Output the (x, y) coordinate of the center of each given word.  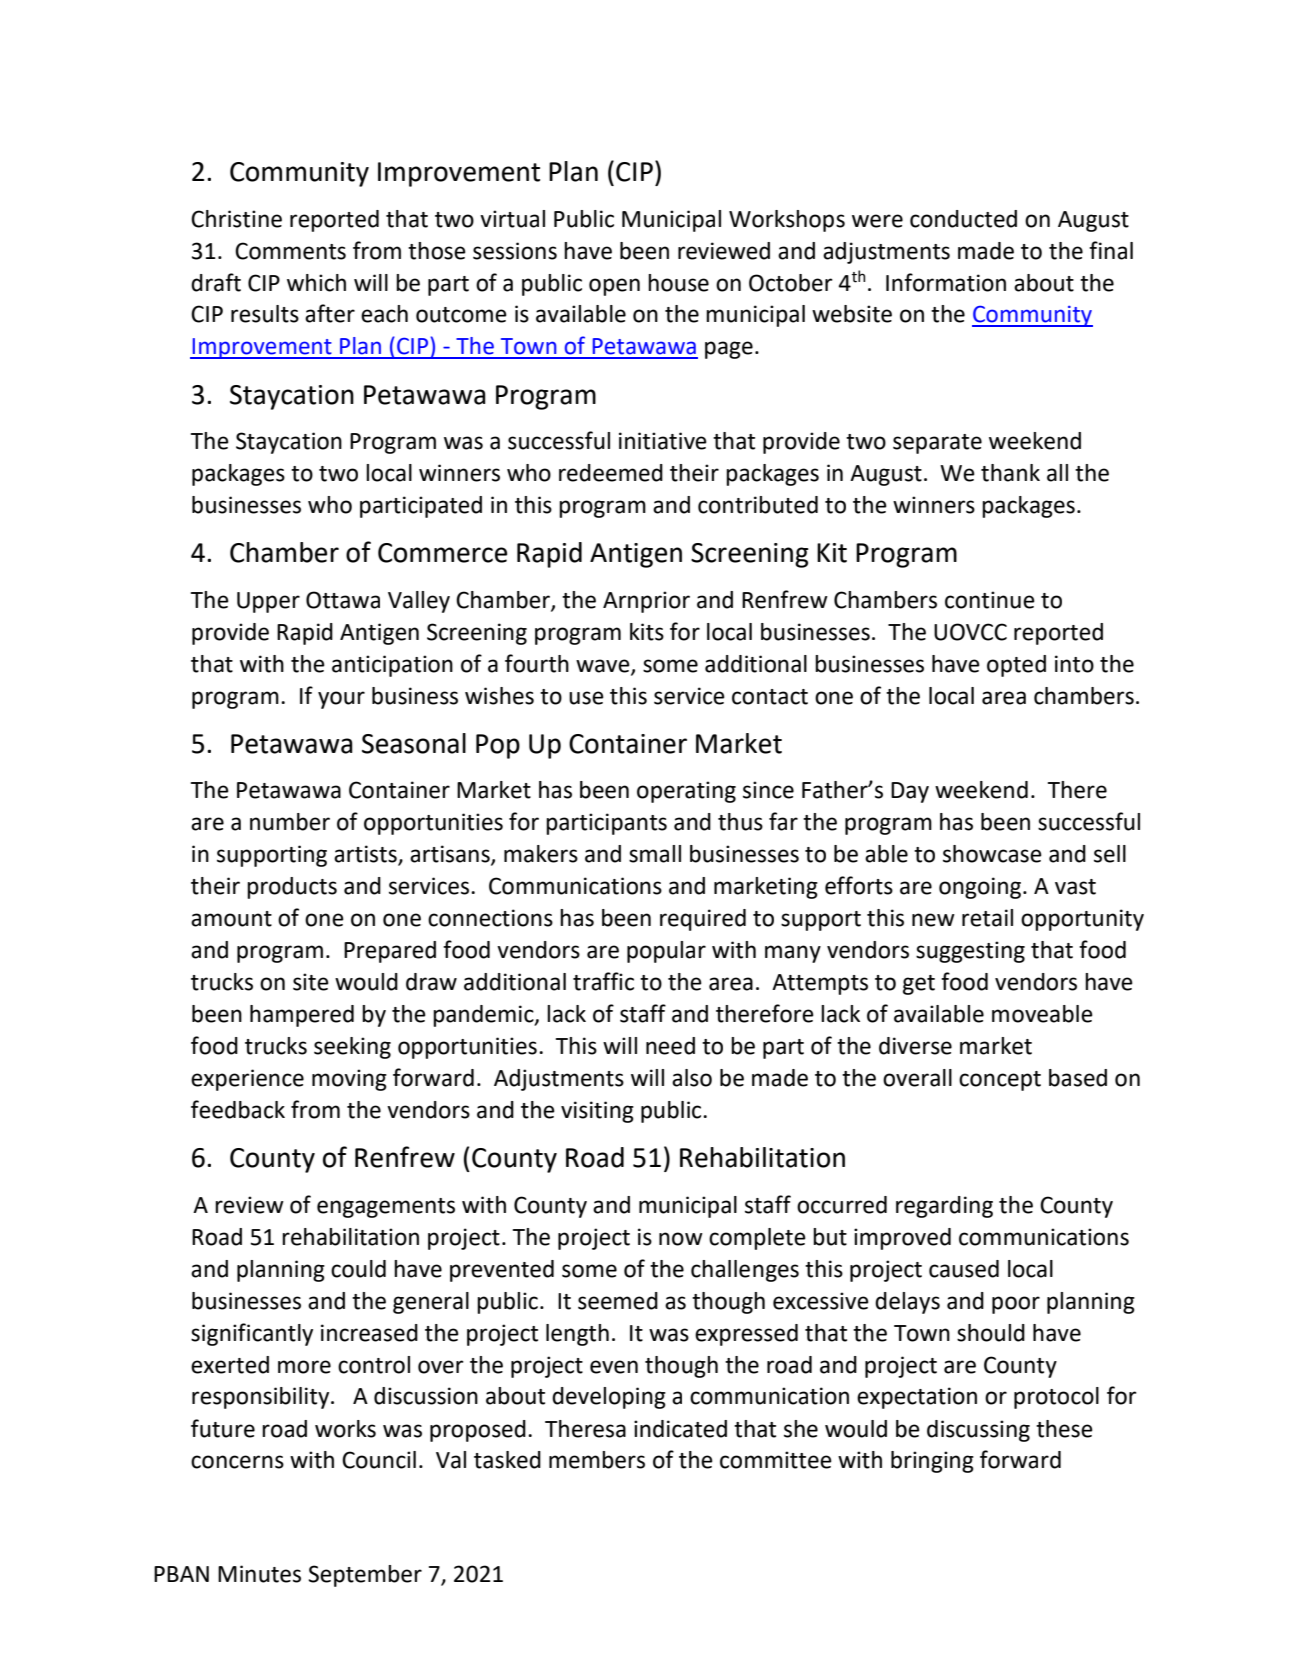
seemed (618, 1301)
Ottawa (343, 600)
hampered (302, 1016)
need (670, 1046)
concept (1000, 1081)
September (365, 1576)
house (678, 283)
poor (1016, 1305)
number (290, 822)
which (316, 283)
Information (946, 282)
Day (910, 792)
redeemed (611, 473)
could (358, 1269)
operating (686, 792)
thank (1010, 473)
